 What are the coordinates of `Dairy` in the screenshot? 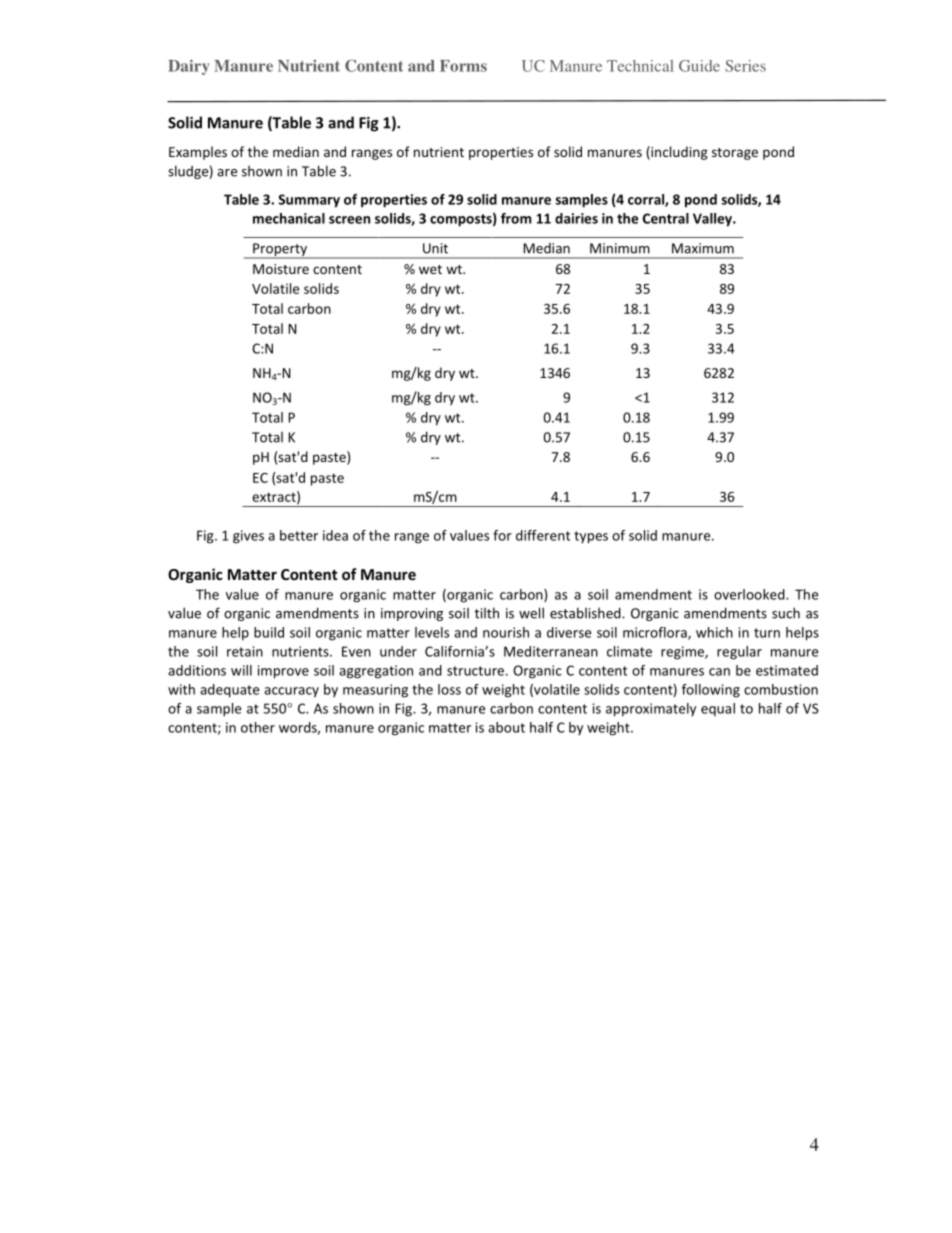 It's located at (189, 67).
